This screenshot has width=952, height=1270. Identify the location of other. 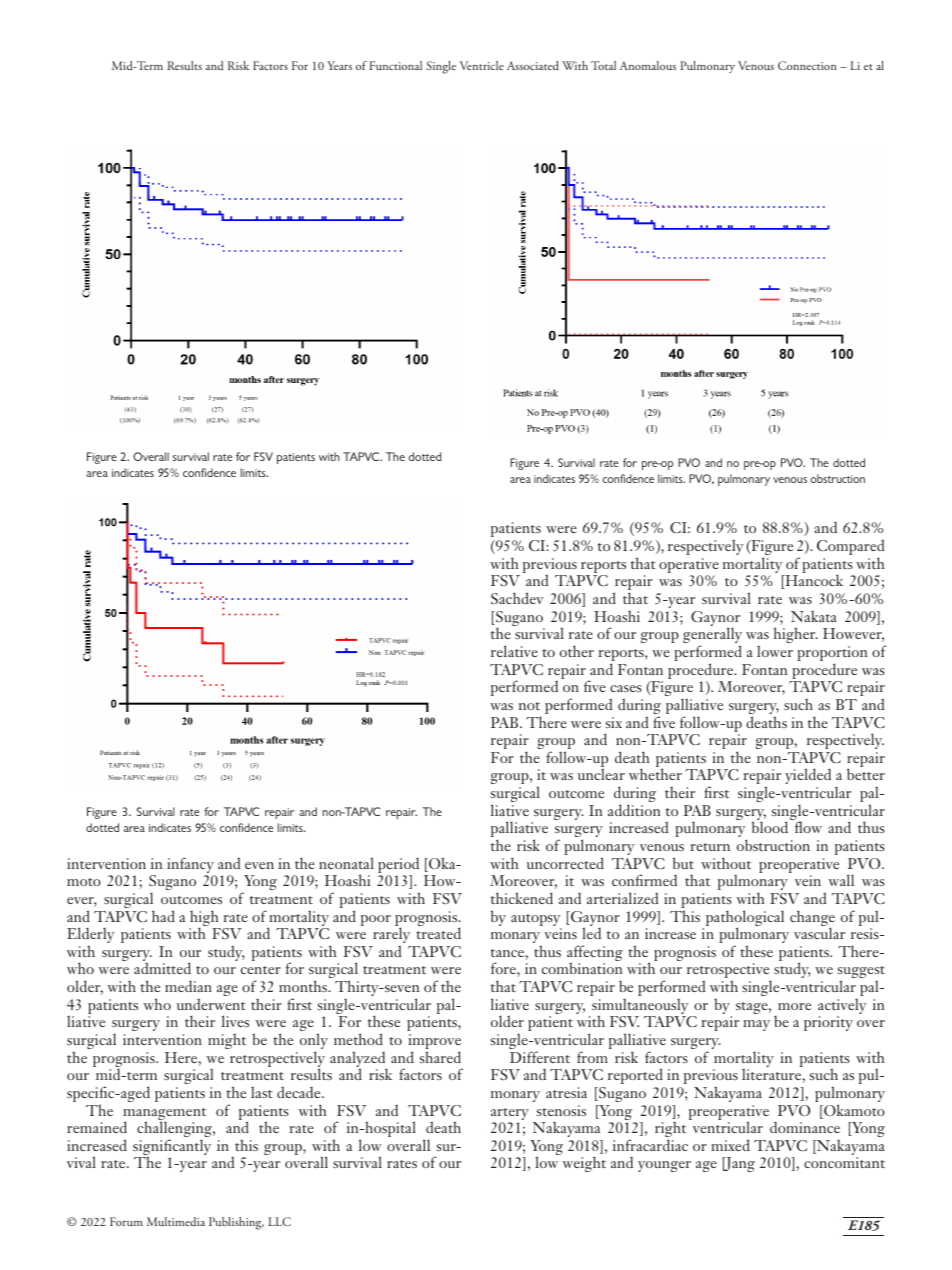
(577, 651).
